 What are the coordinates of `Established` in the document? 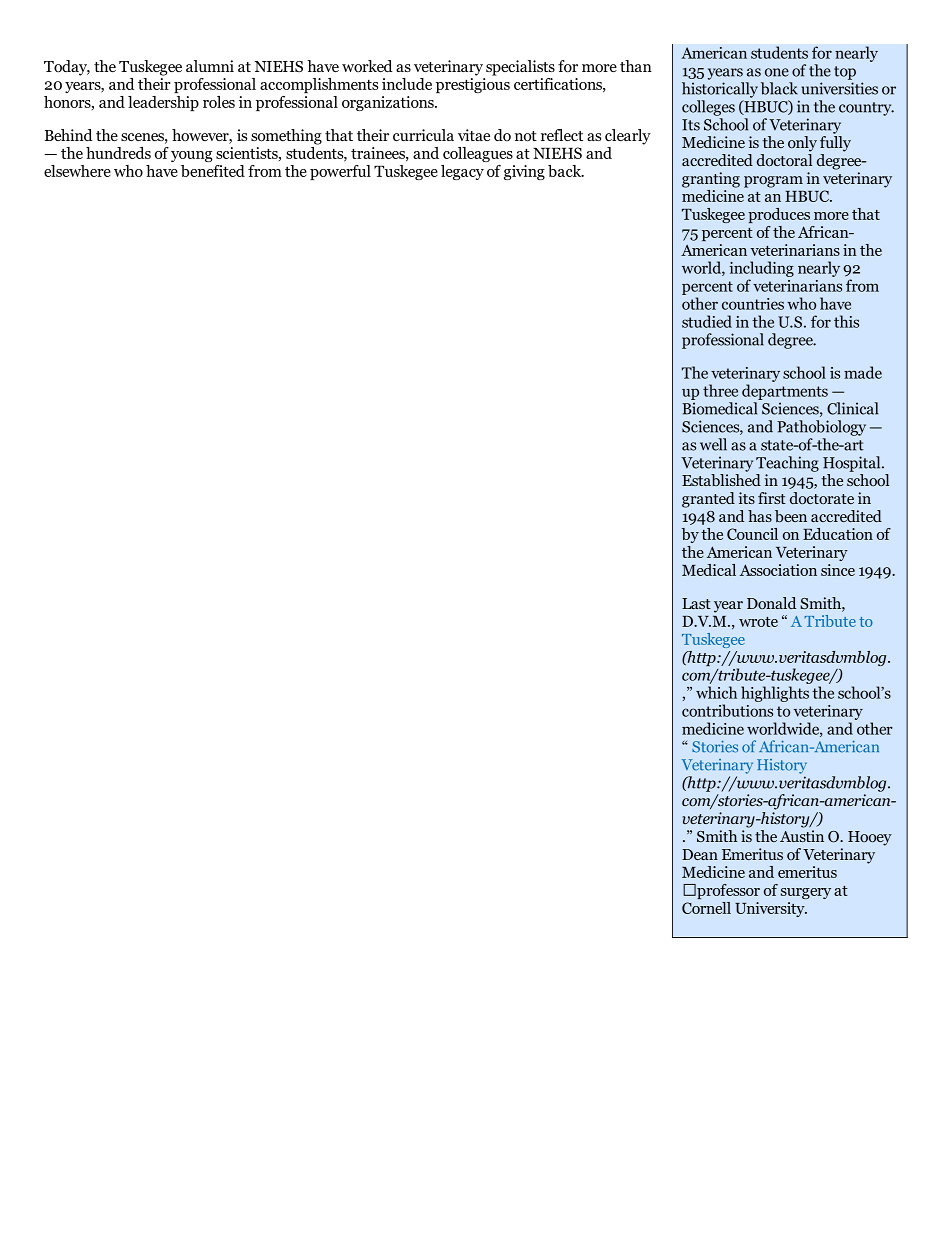 It's located at (721, 478).
